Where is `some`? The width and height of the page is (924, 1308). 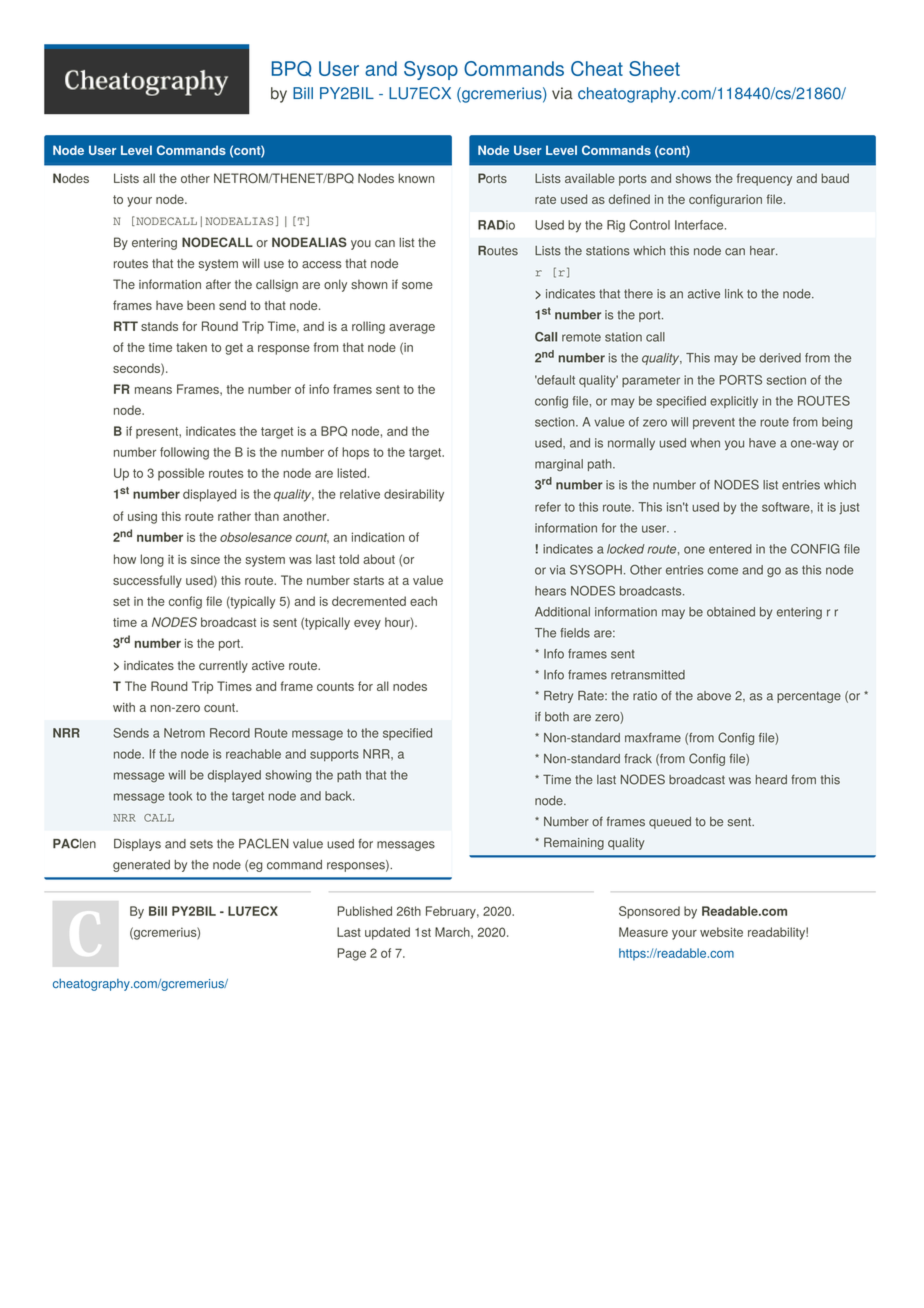
some is located at coordinates (417, 285).
